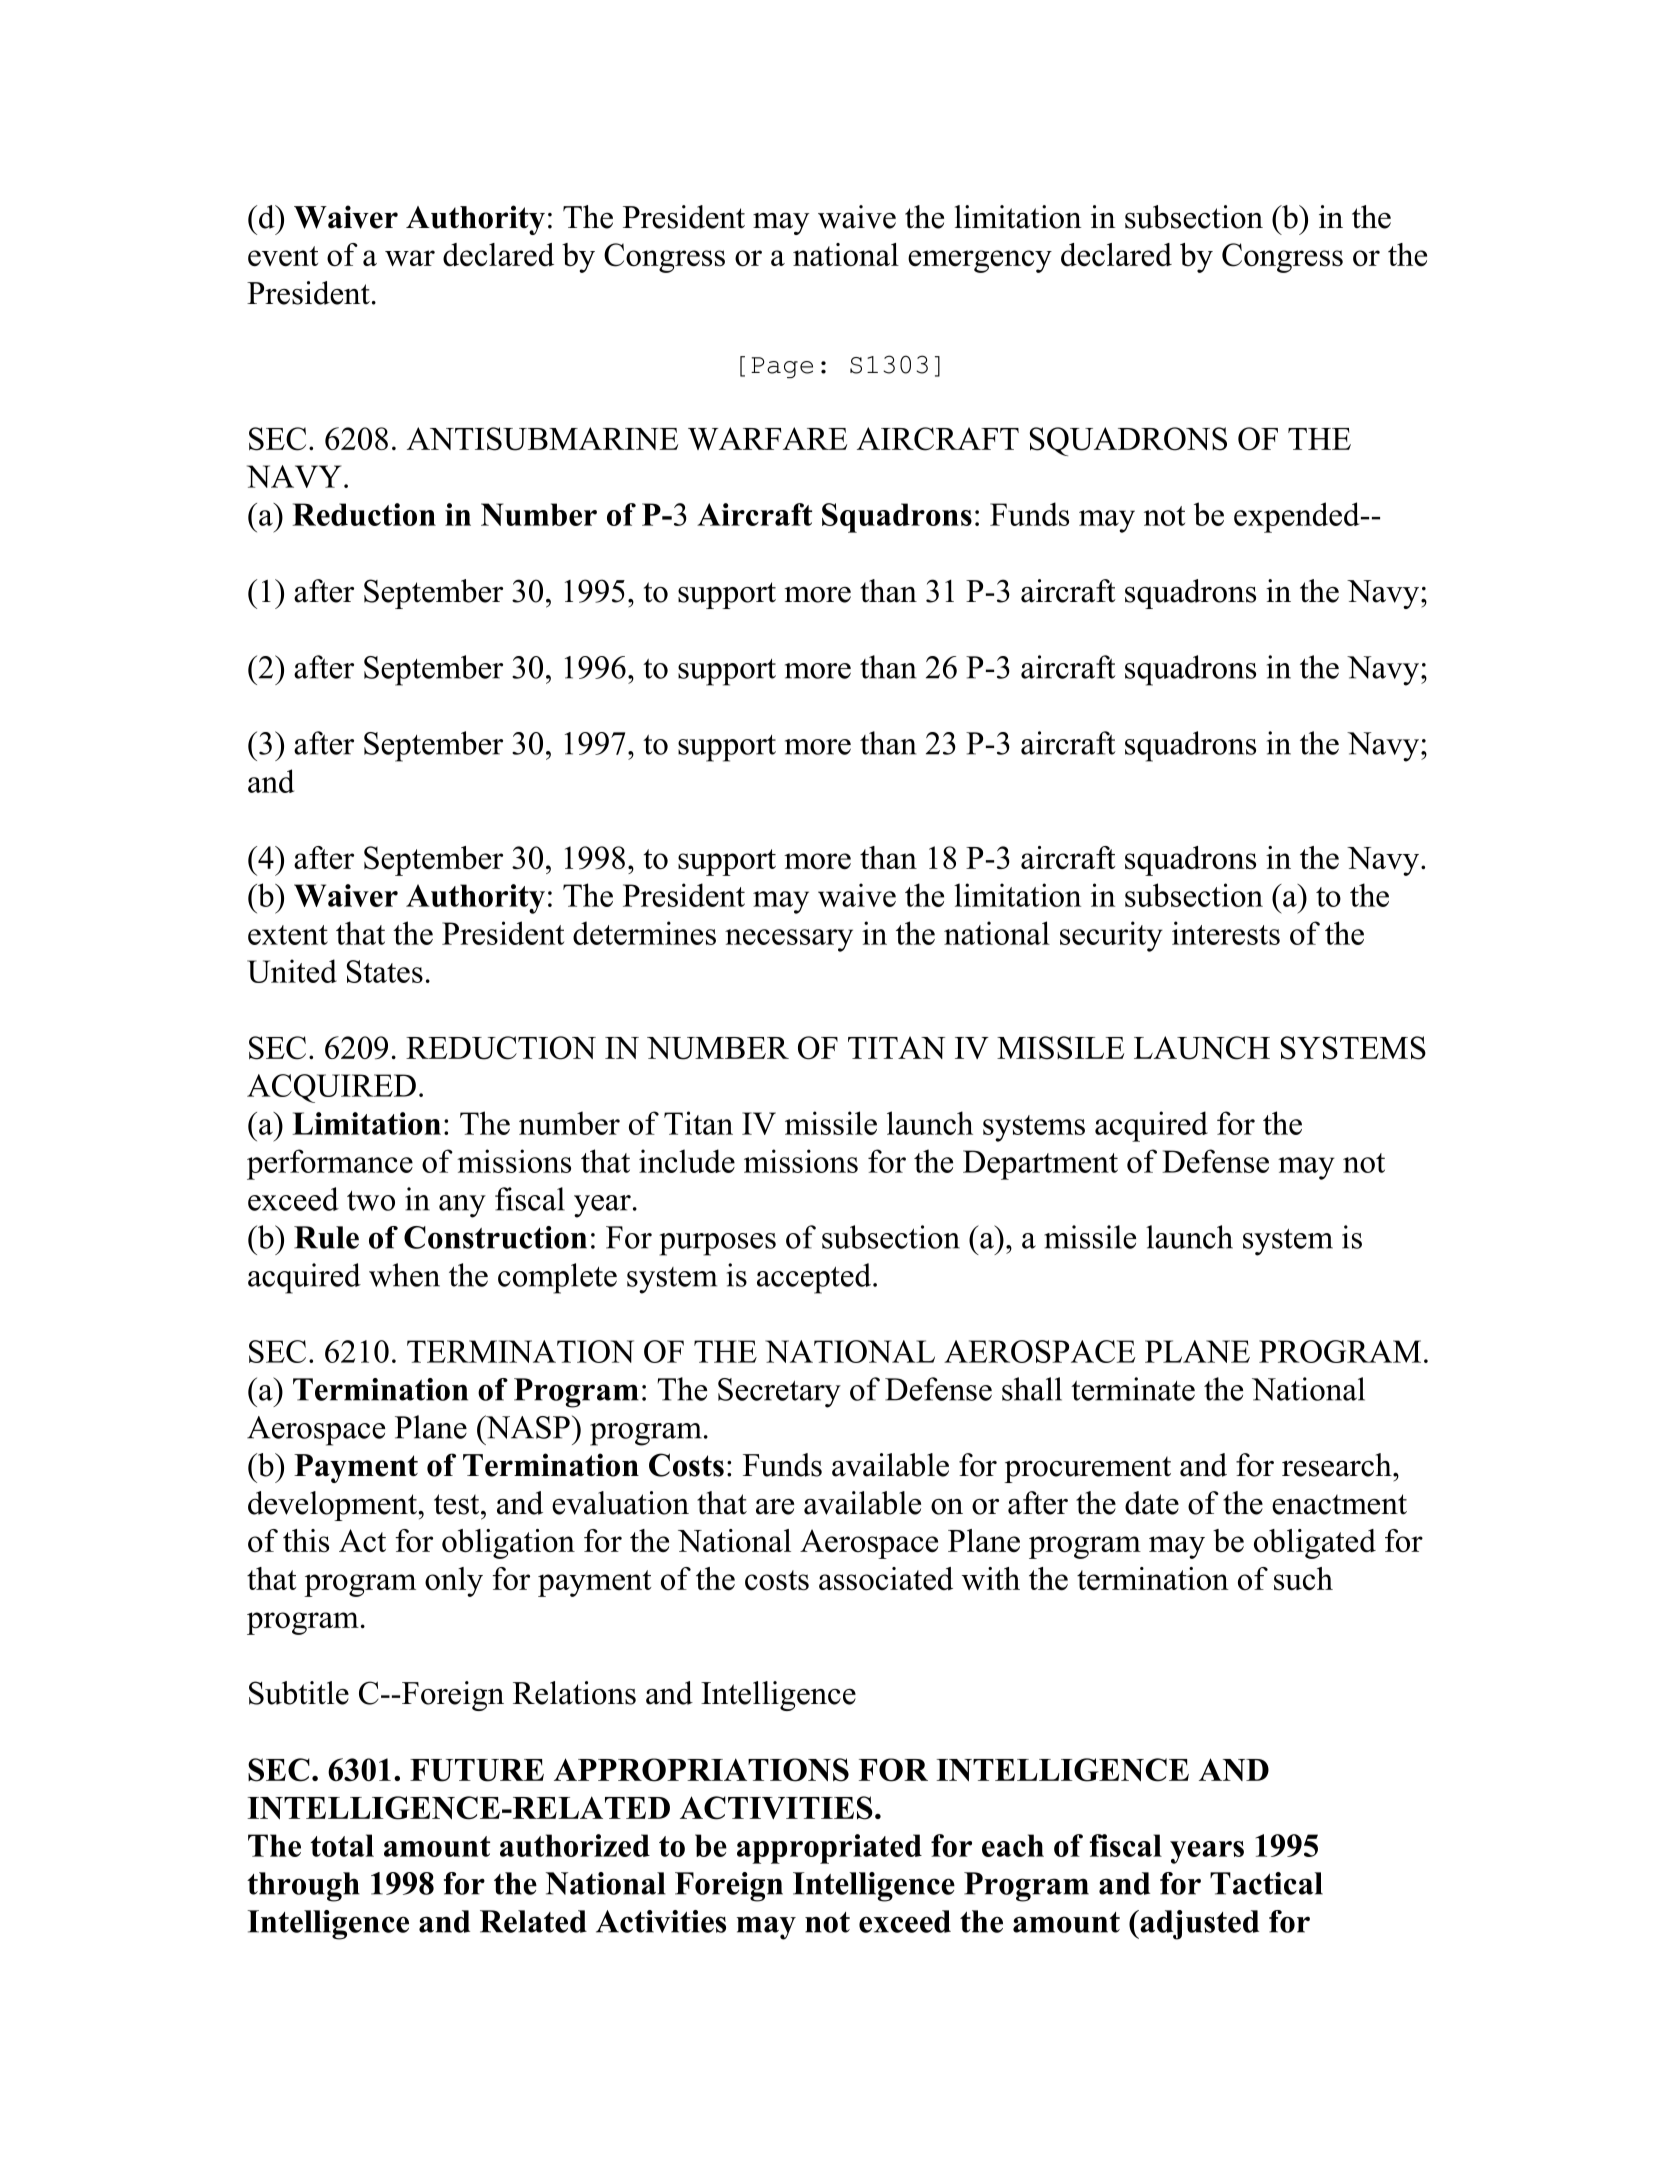 The height and width of the screenshot is (2175, 1680). Describe the element at coordinates (283, 256) in the screenshot. I see `event` at that location.
